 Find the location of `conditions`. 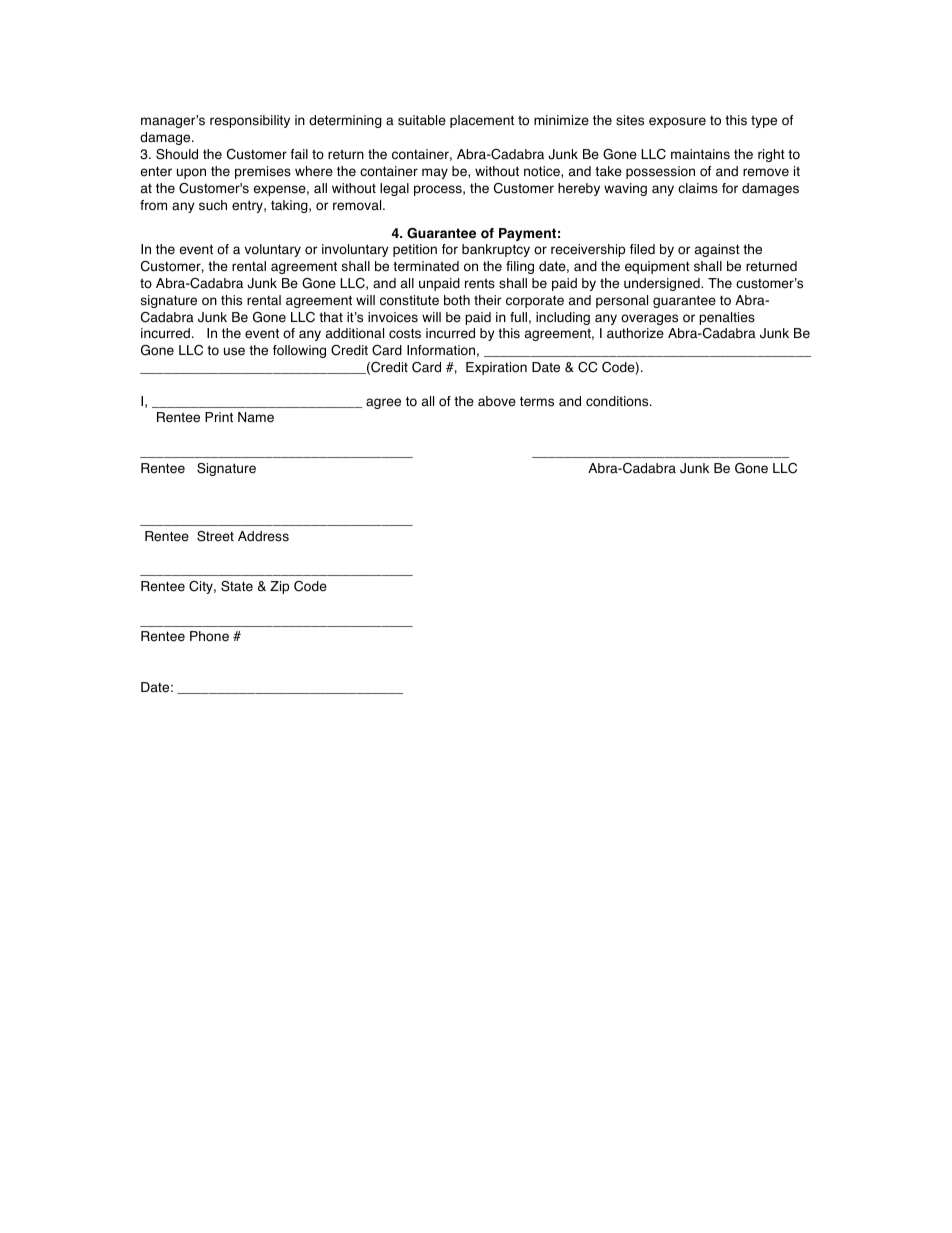

conditions is located at coordinates (618, 401).
